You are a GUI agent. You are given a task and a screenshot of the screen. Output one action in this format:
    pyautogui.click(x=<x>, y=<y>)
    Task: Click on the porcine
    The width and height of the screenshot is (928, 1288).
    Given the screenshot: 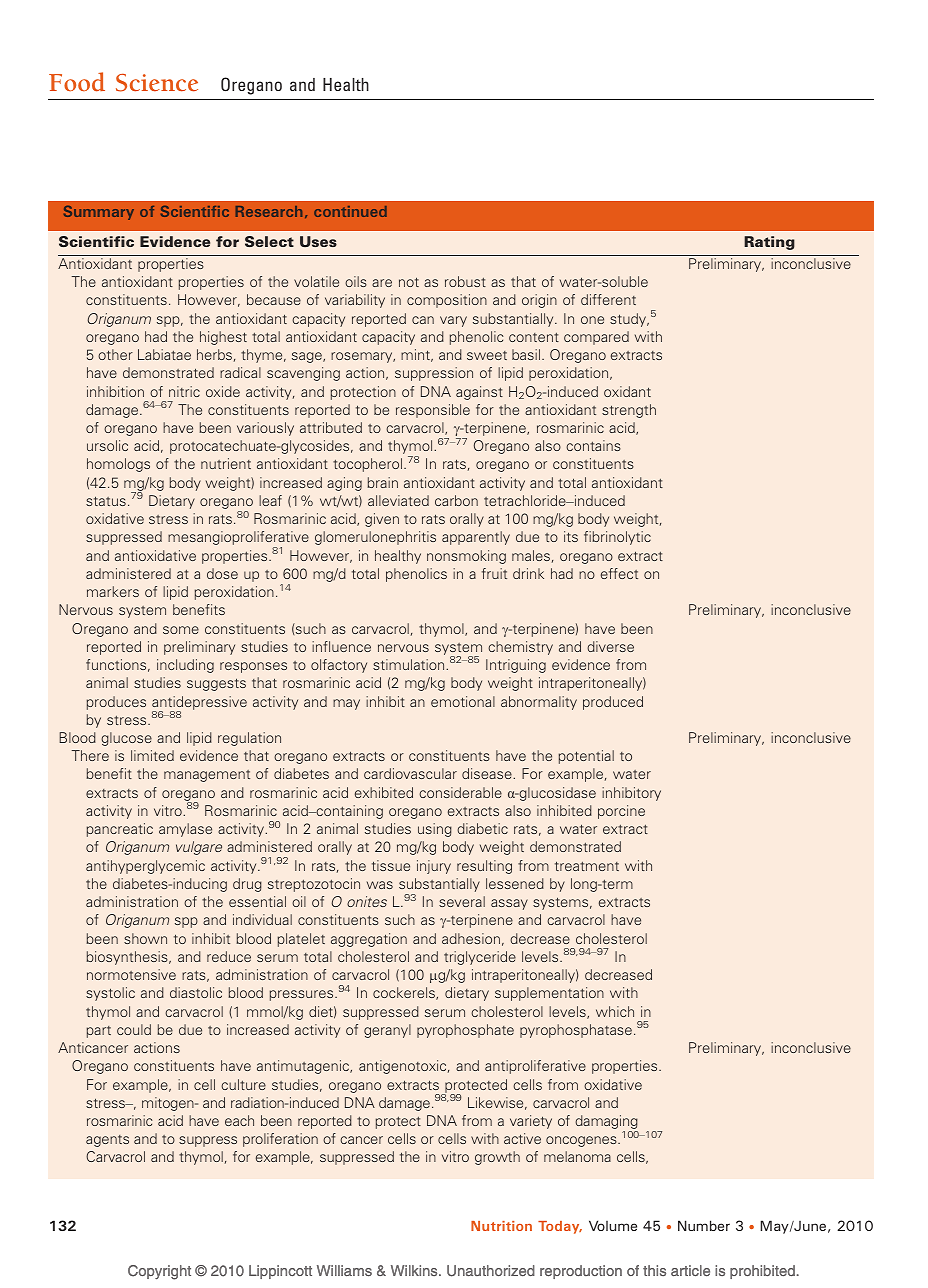 What is the action you would take?
    pyautogui.click(x=621, y=812)
